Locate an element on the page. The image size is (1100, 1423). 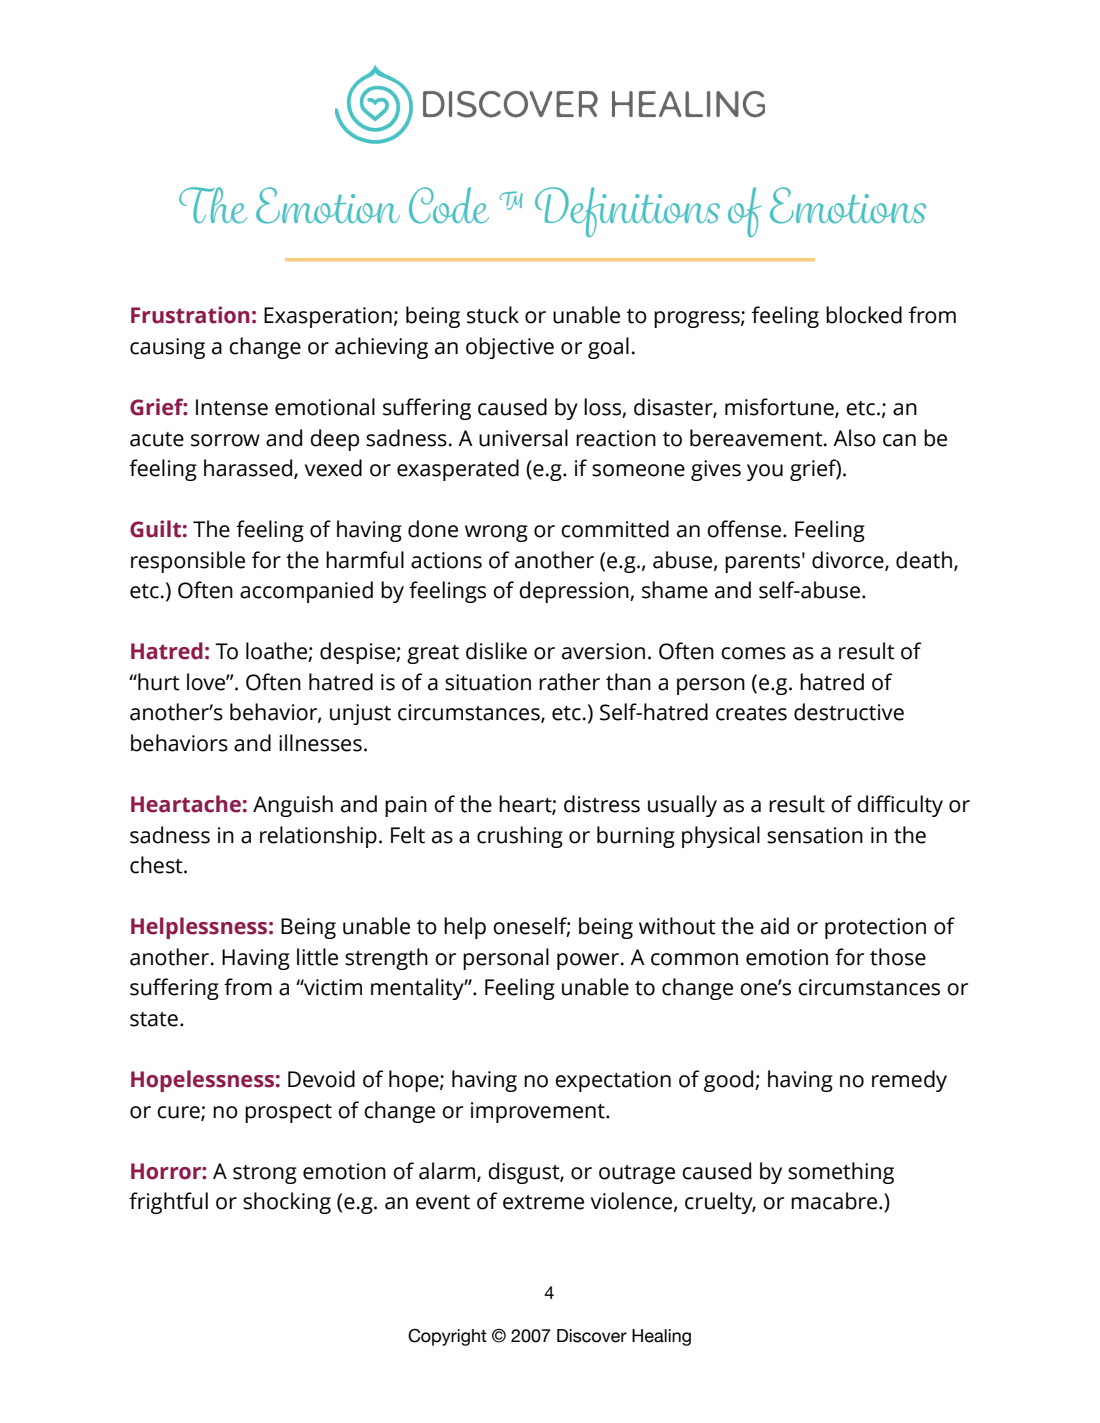
universal is located at coordinates (523, 438).
